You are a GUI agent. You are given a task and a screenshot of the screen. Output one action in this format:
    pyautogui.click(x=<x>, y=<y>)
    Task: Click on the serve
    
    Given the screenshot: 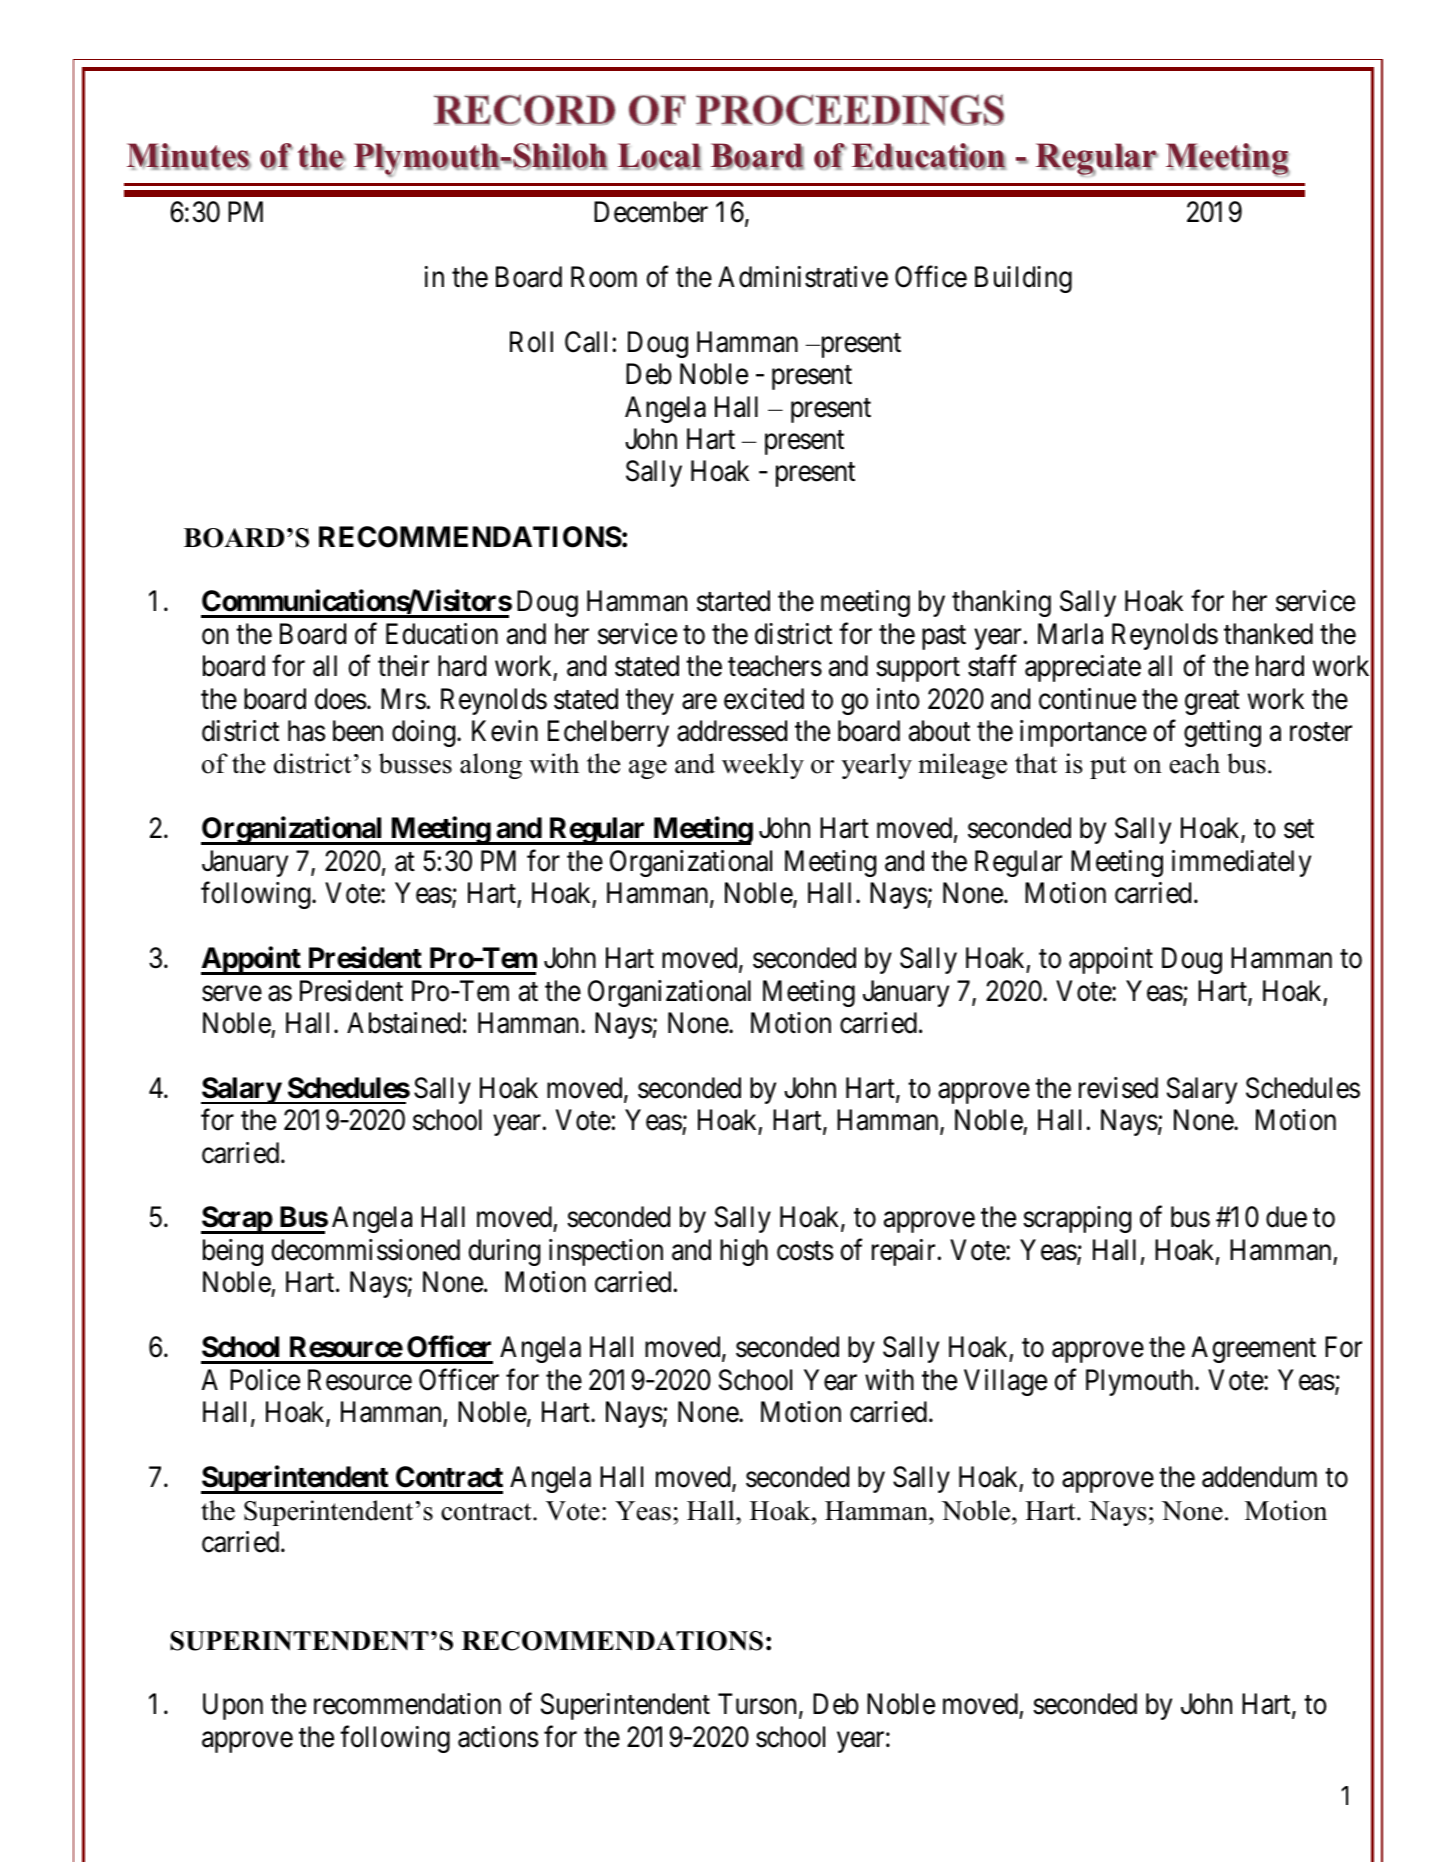 What is the action you would take?
    pyautogui.click(x=232, y=994)
